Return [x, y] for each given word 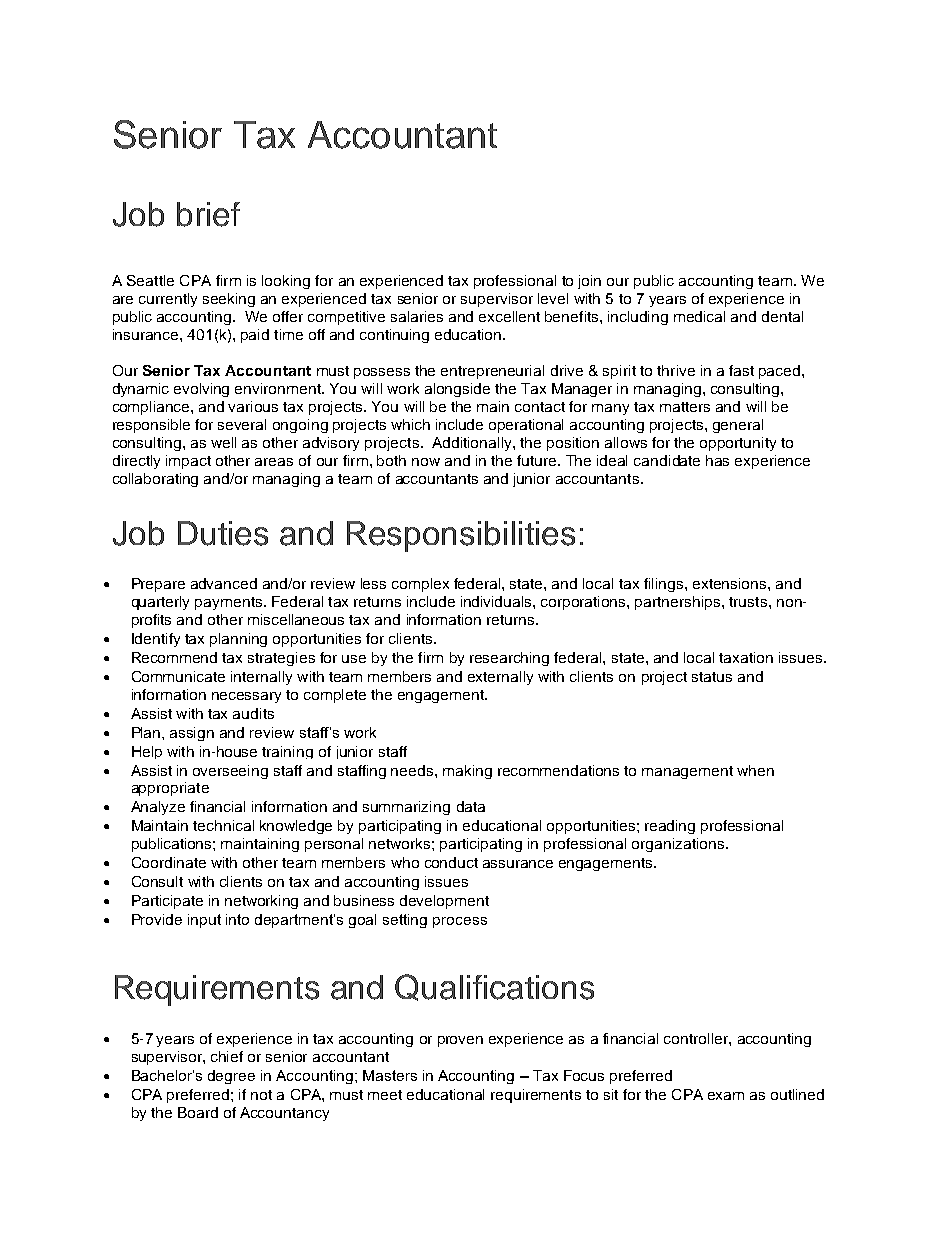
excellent [509, 316]
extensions [731, 583]
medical [699, 316]
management [687, 772]
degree [231, 1077]
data [471, 806]
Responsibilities [461, 536]
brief [208, 214]
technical [223, 825]
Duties [223, 533]
